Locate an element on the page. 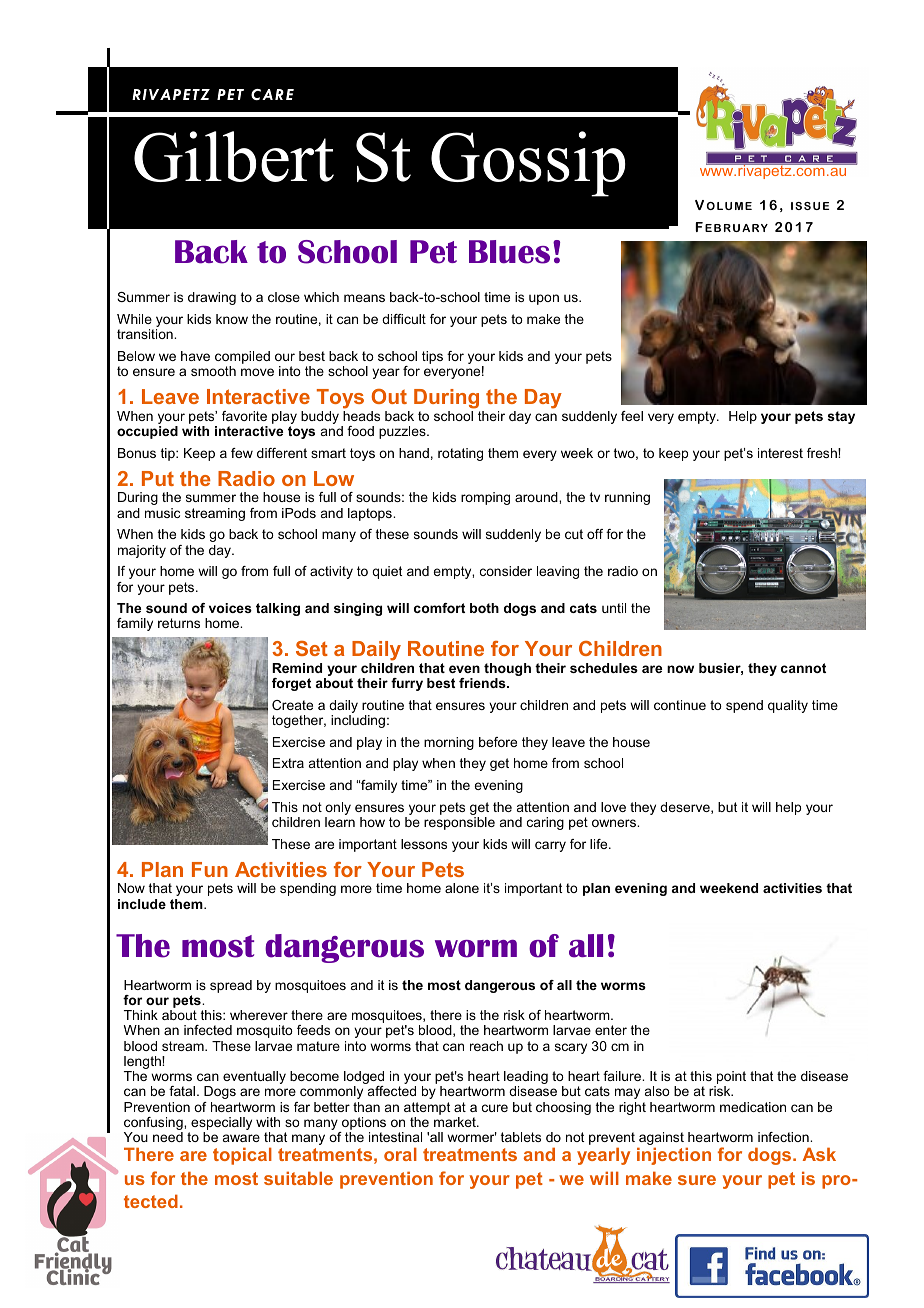 The image size is (924, 1308). Blues is located at coordinates (509, 252).
